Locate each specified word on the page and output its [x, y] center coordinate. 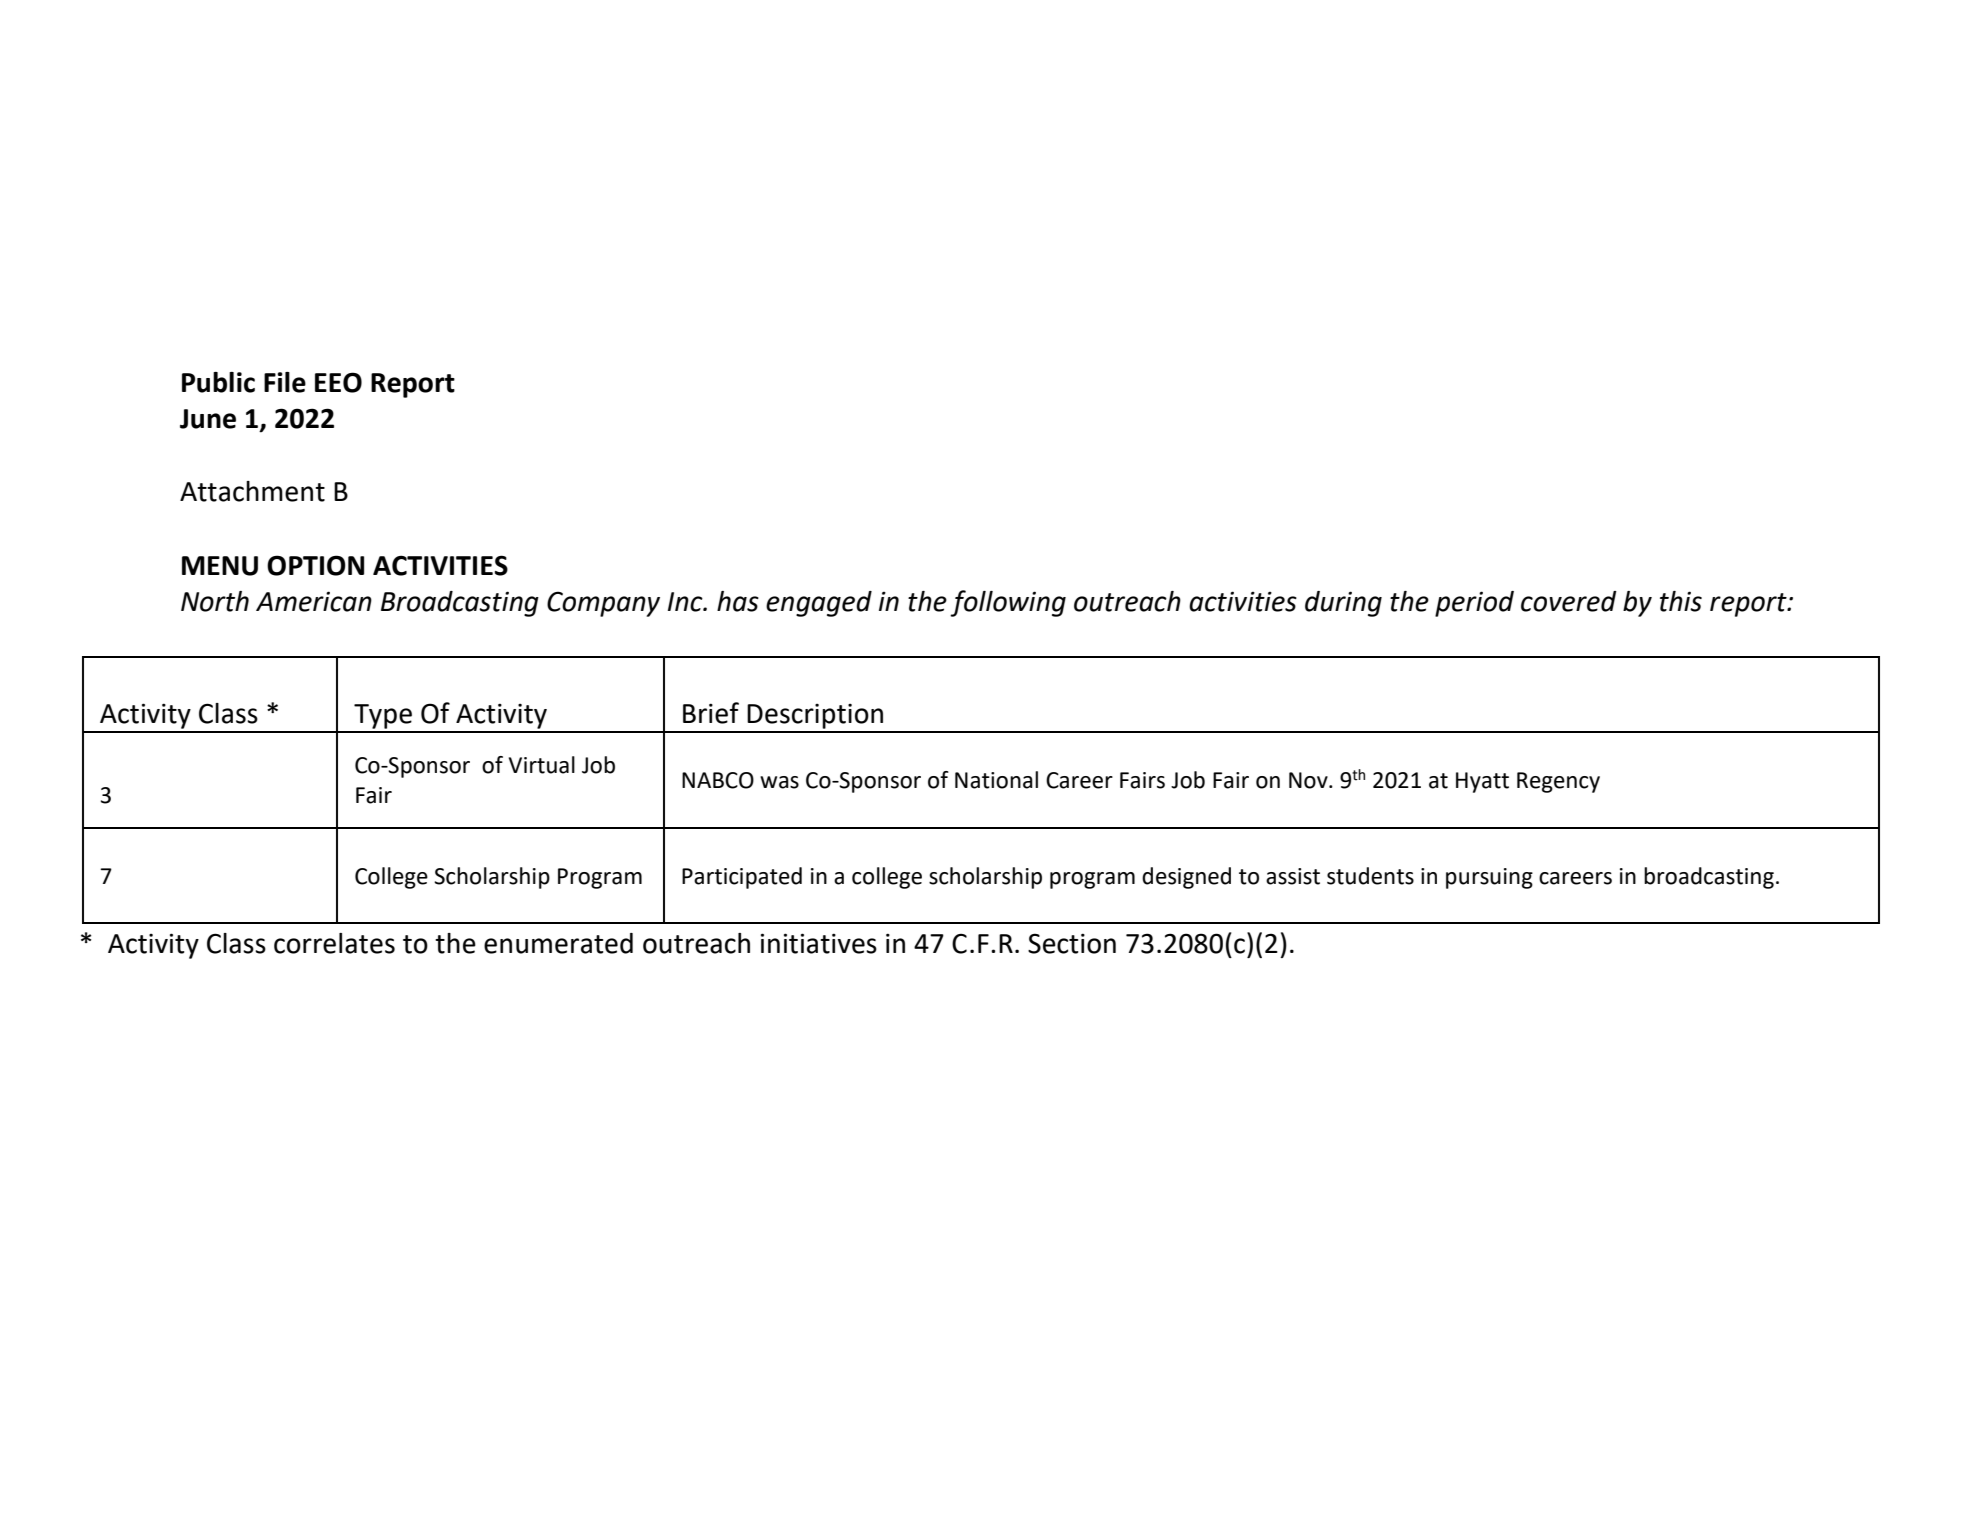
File [285, 382]
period [1474, 604]
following [1008, 603]
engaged [819, 604]
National [996, 780]
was [779, 782]
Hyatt [1482, 782]
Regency [1558, 782]
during [1343, 604]
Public [218, 382]
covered [1569, 601]
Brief [711, 713]
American [314, 601]
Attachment [252, 491]
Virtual [542, 765]
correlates [334, 943]
